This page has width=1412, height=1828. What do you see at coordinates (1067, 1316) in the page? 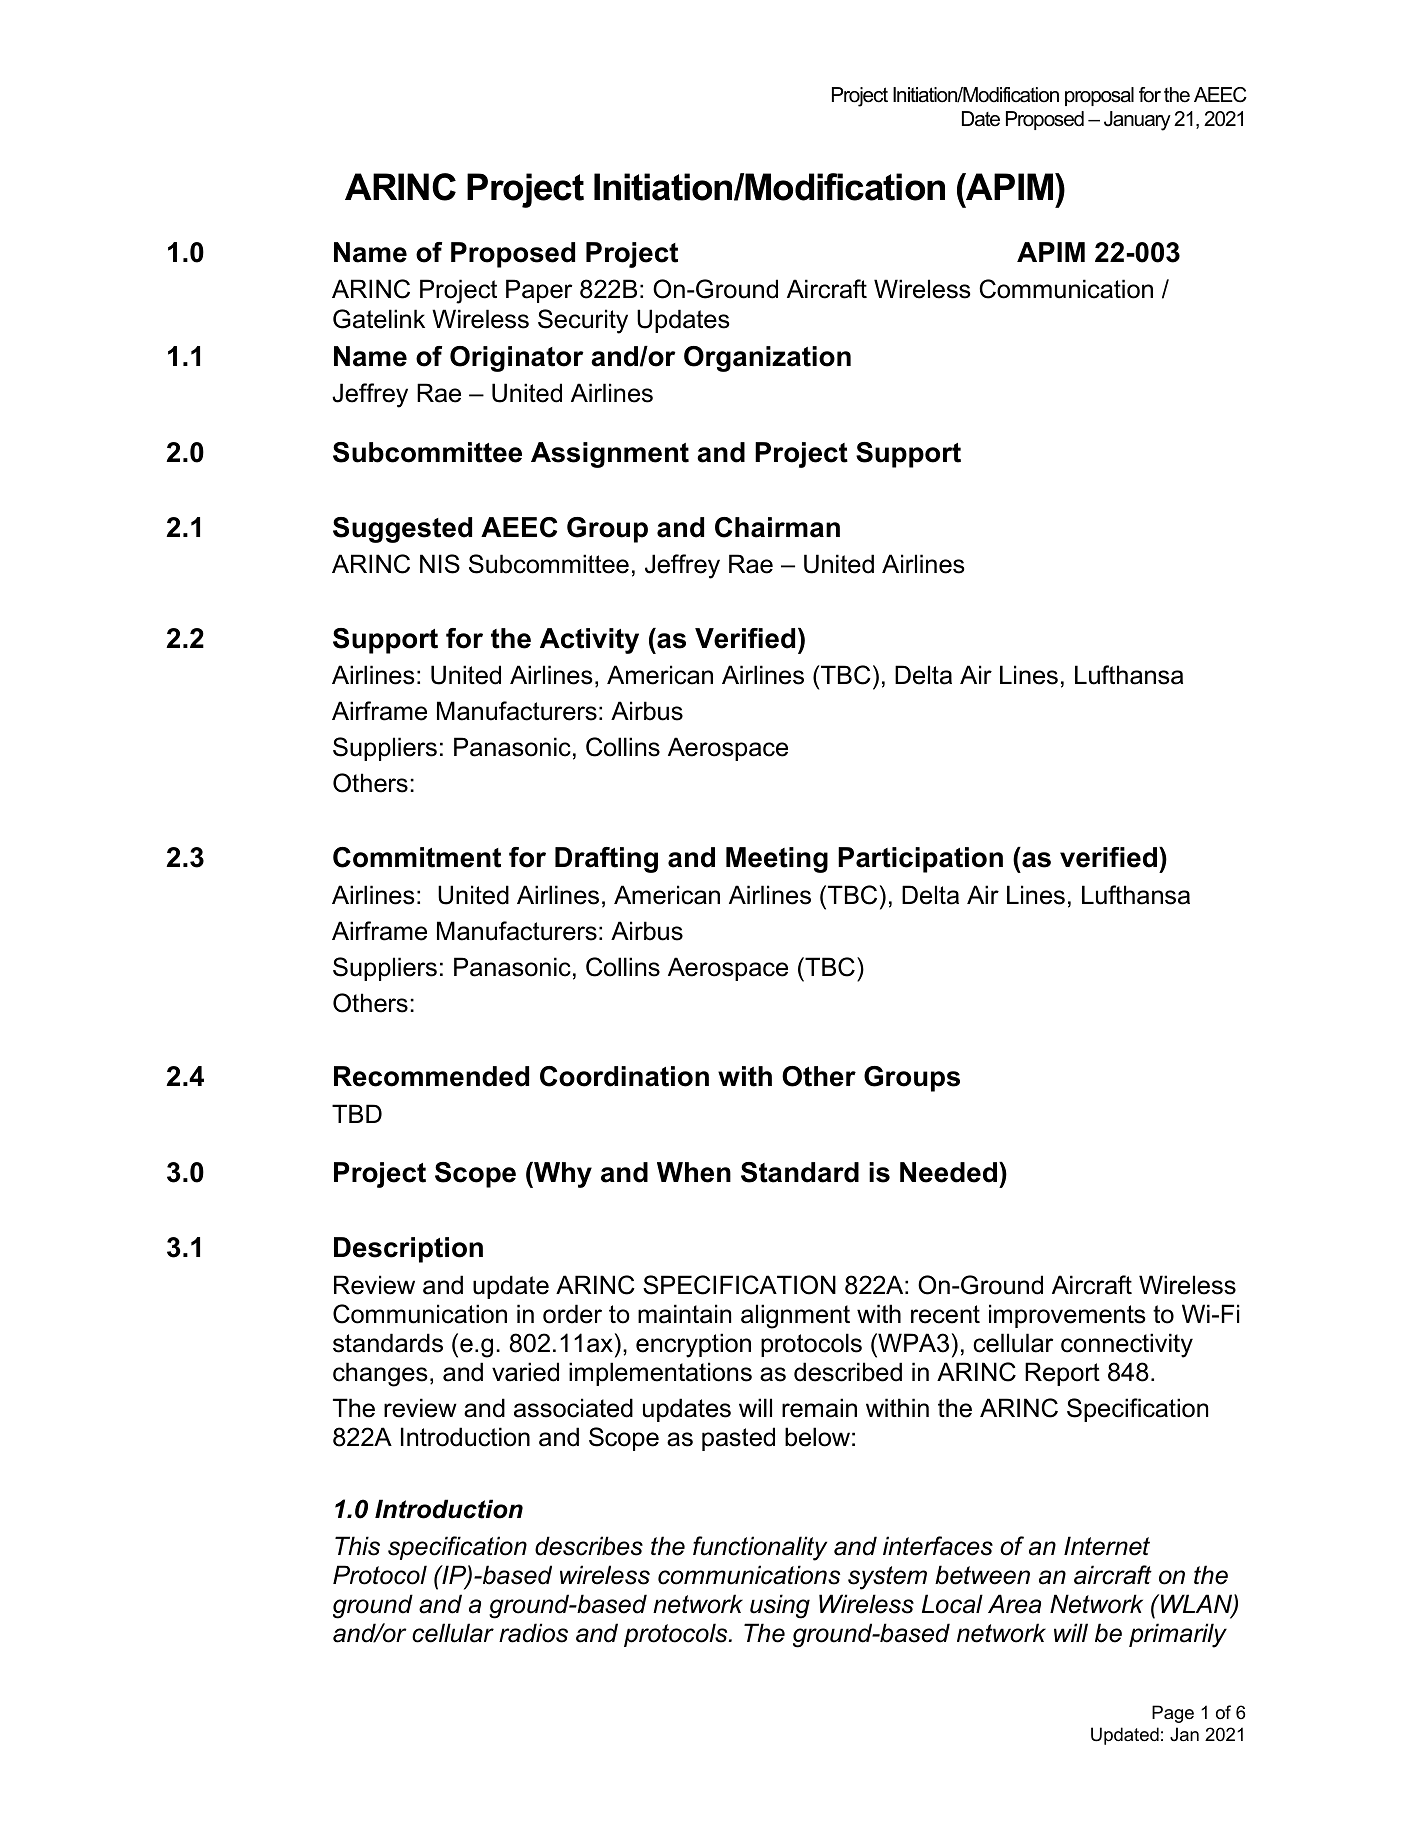
I see `improvements` at bounding box center [1067, 1316].
